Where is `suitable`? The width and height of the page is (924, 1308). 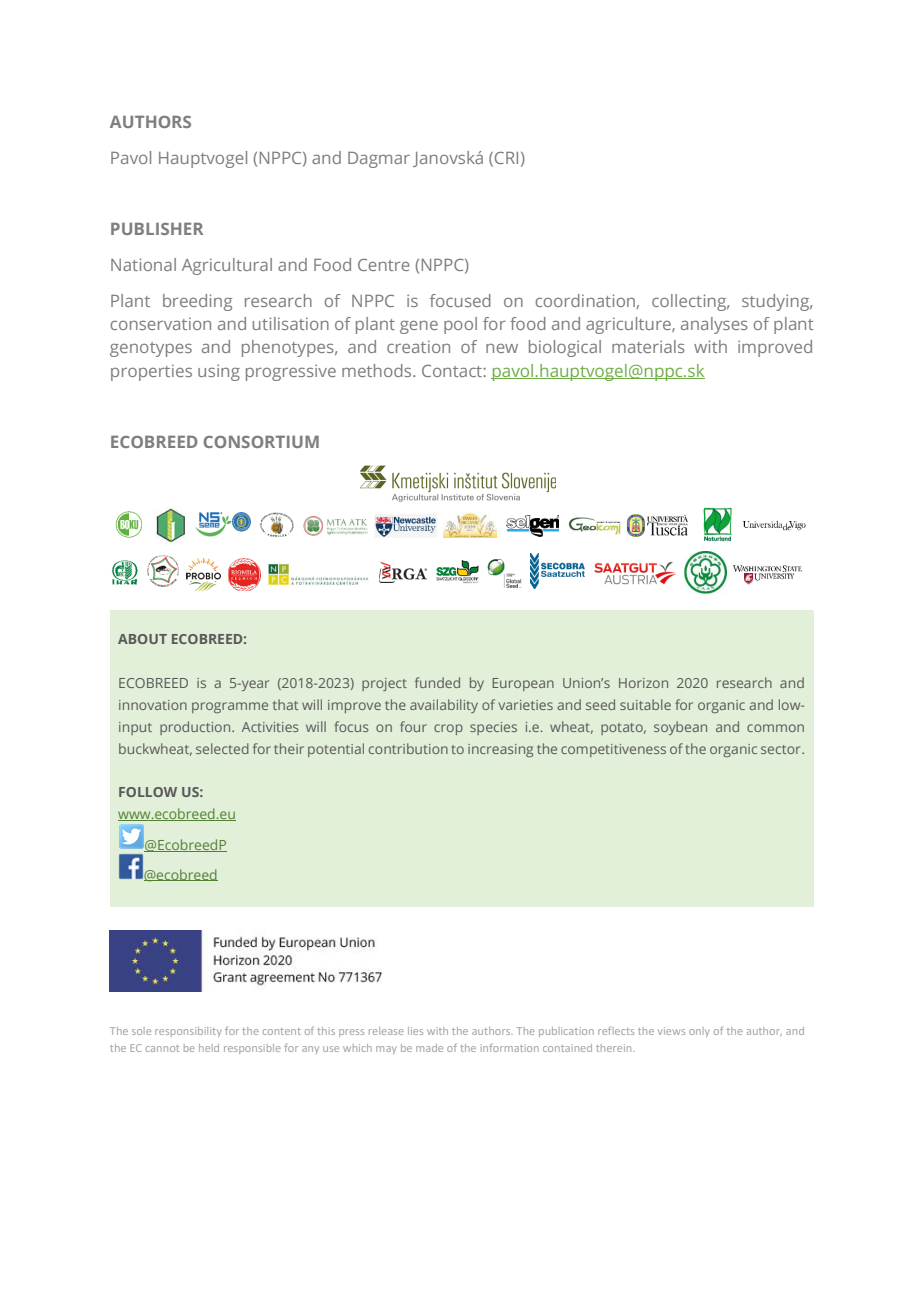
suitable is located at coordinates (645, 704).
